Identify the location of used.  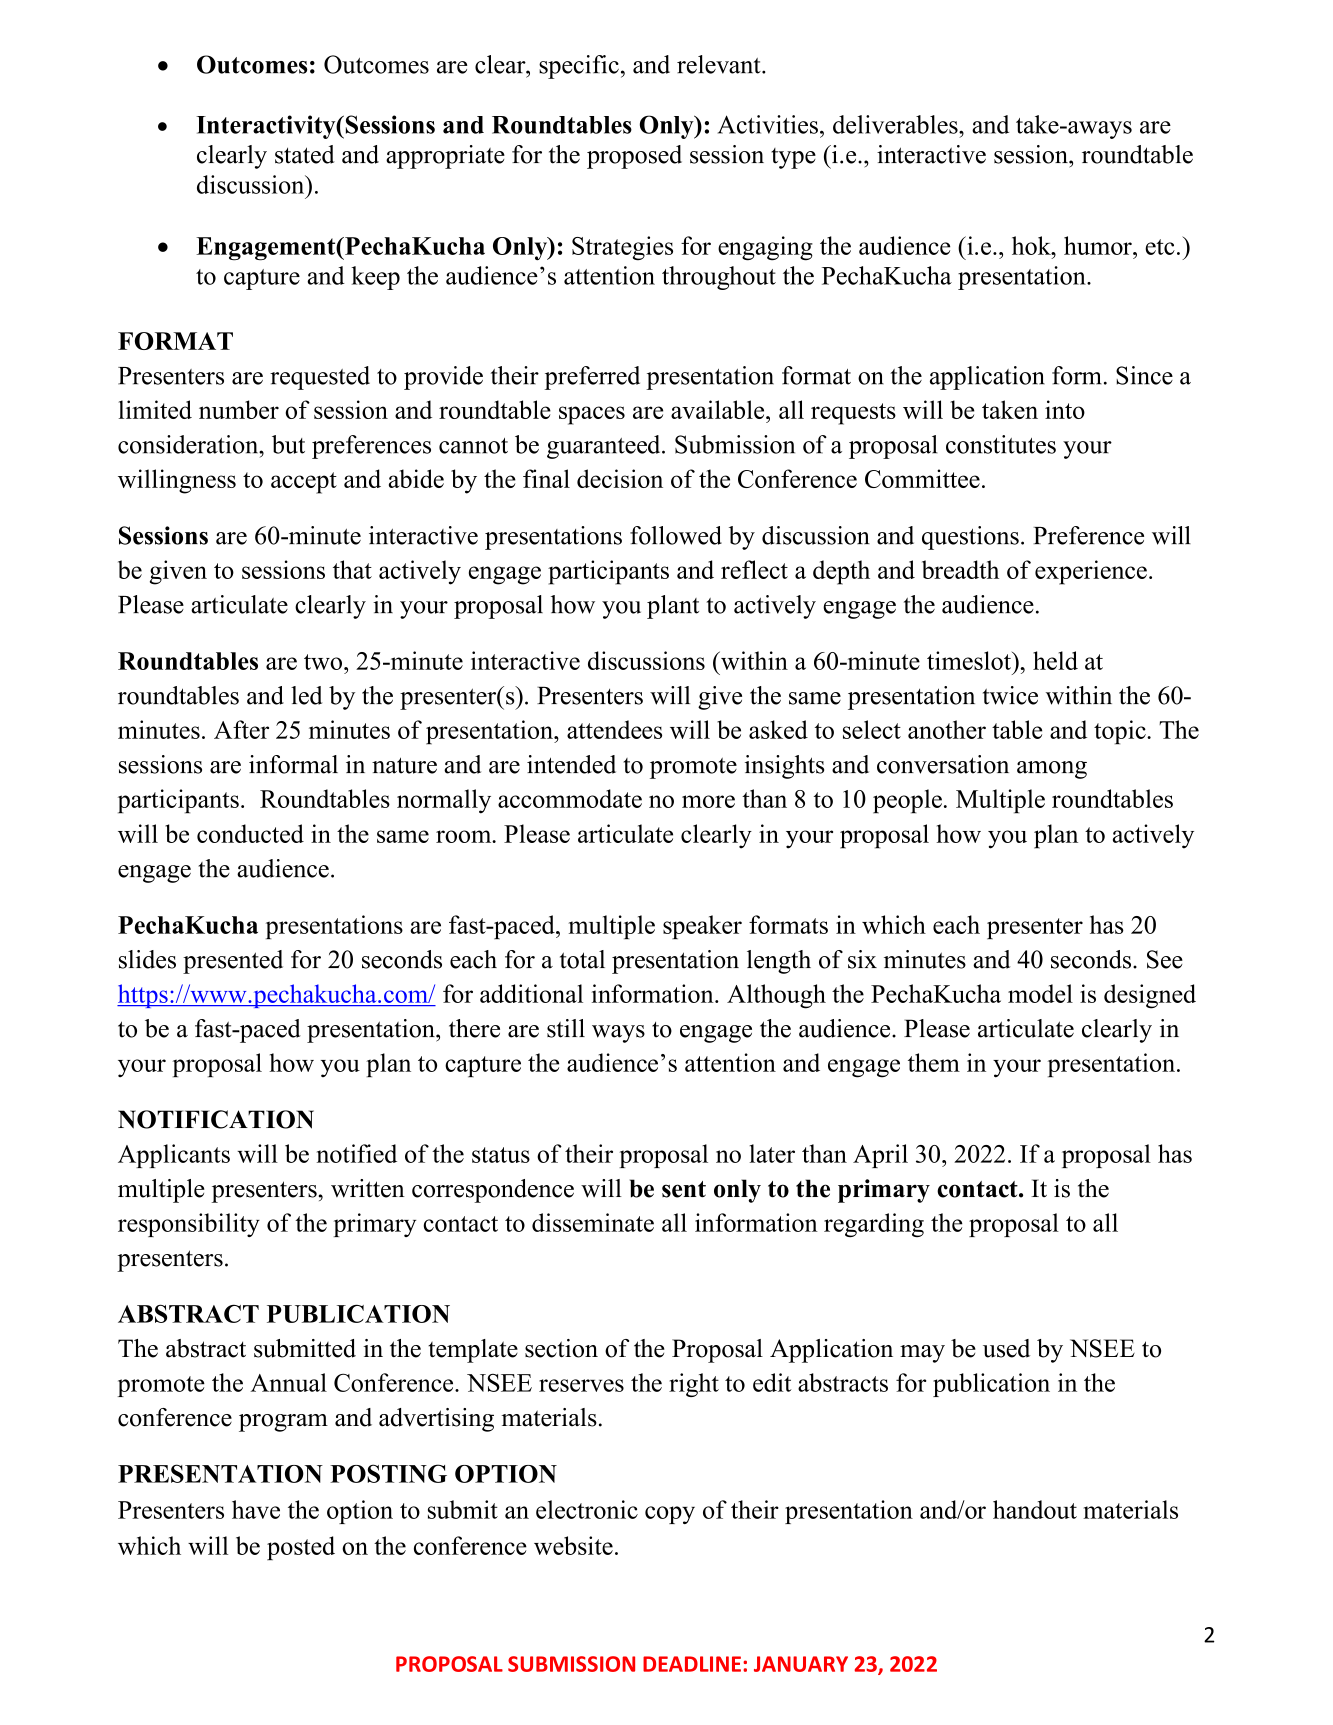
(1006, 1348).
